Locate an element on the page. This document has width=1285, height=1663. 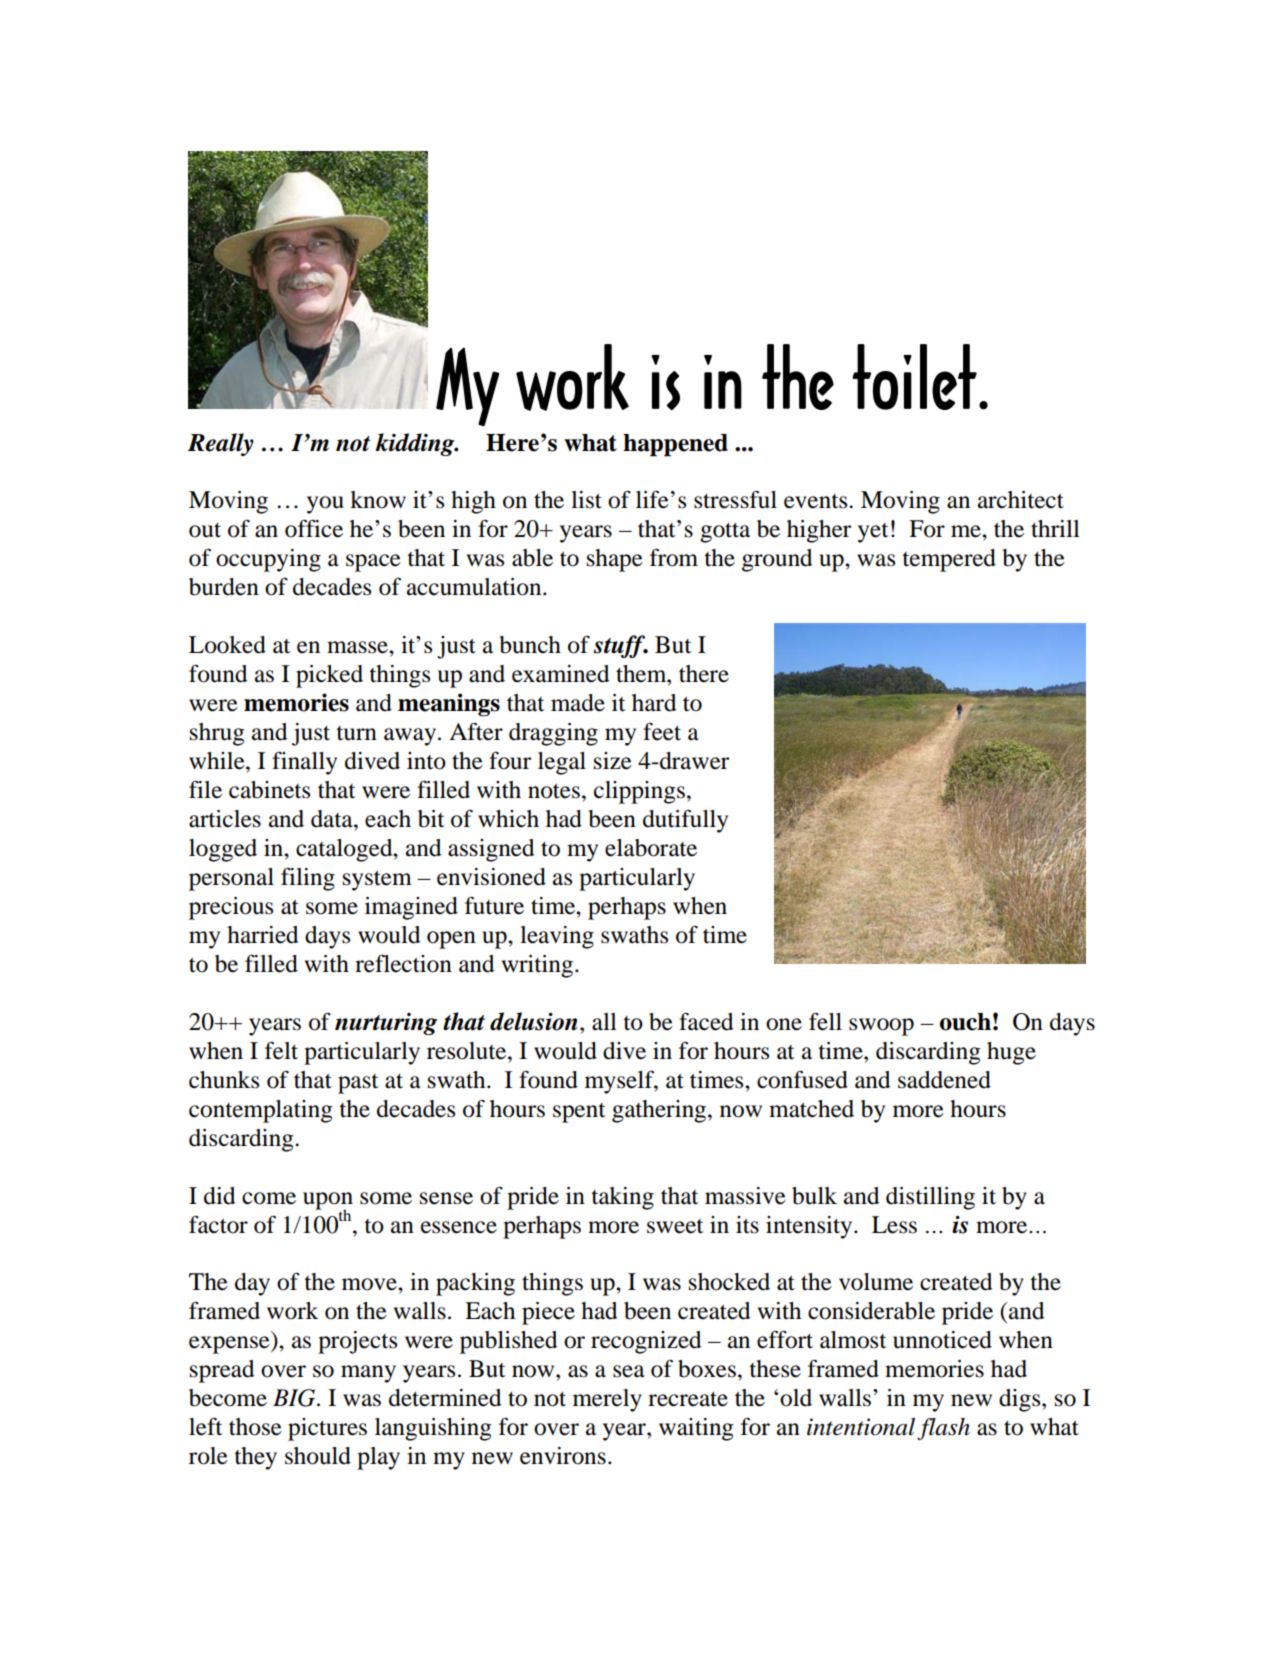
merely is located at coordinates (607, 1400).
